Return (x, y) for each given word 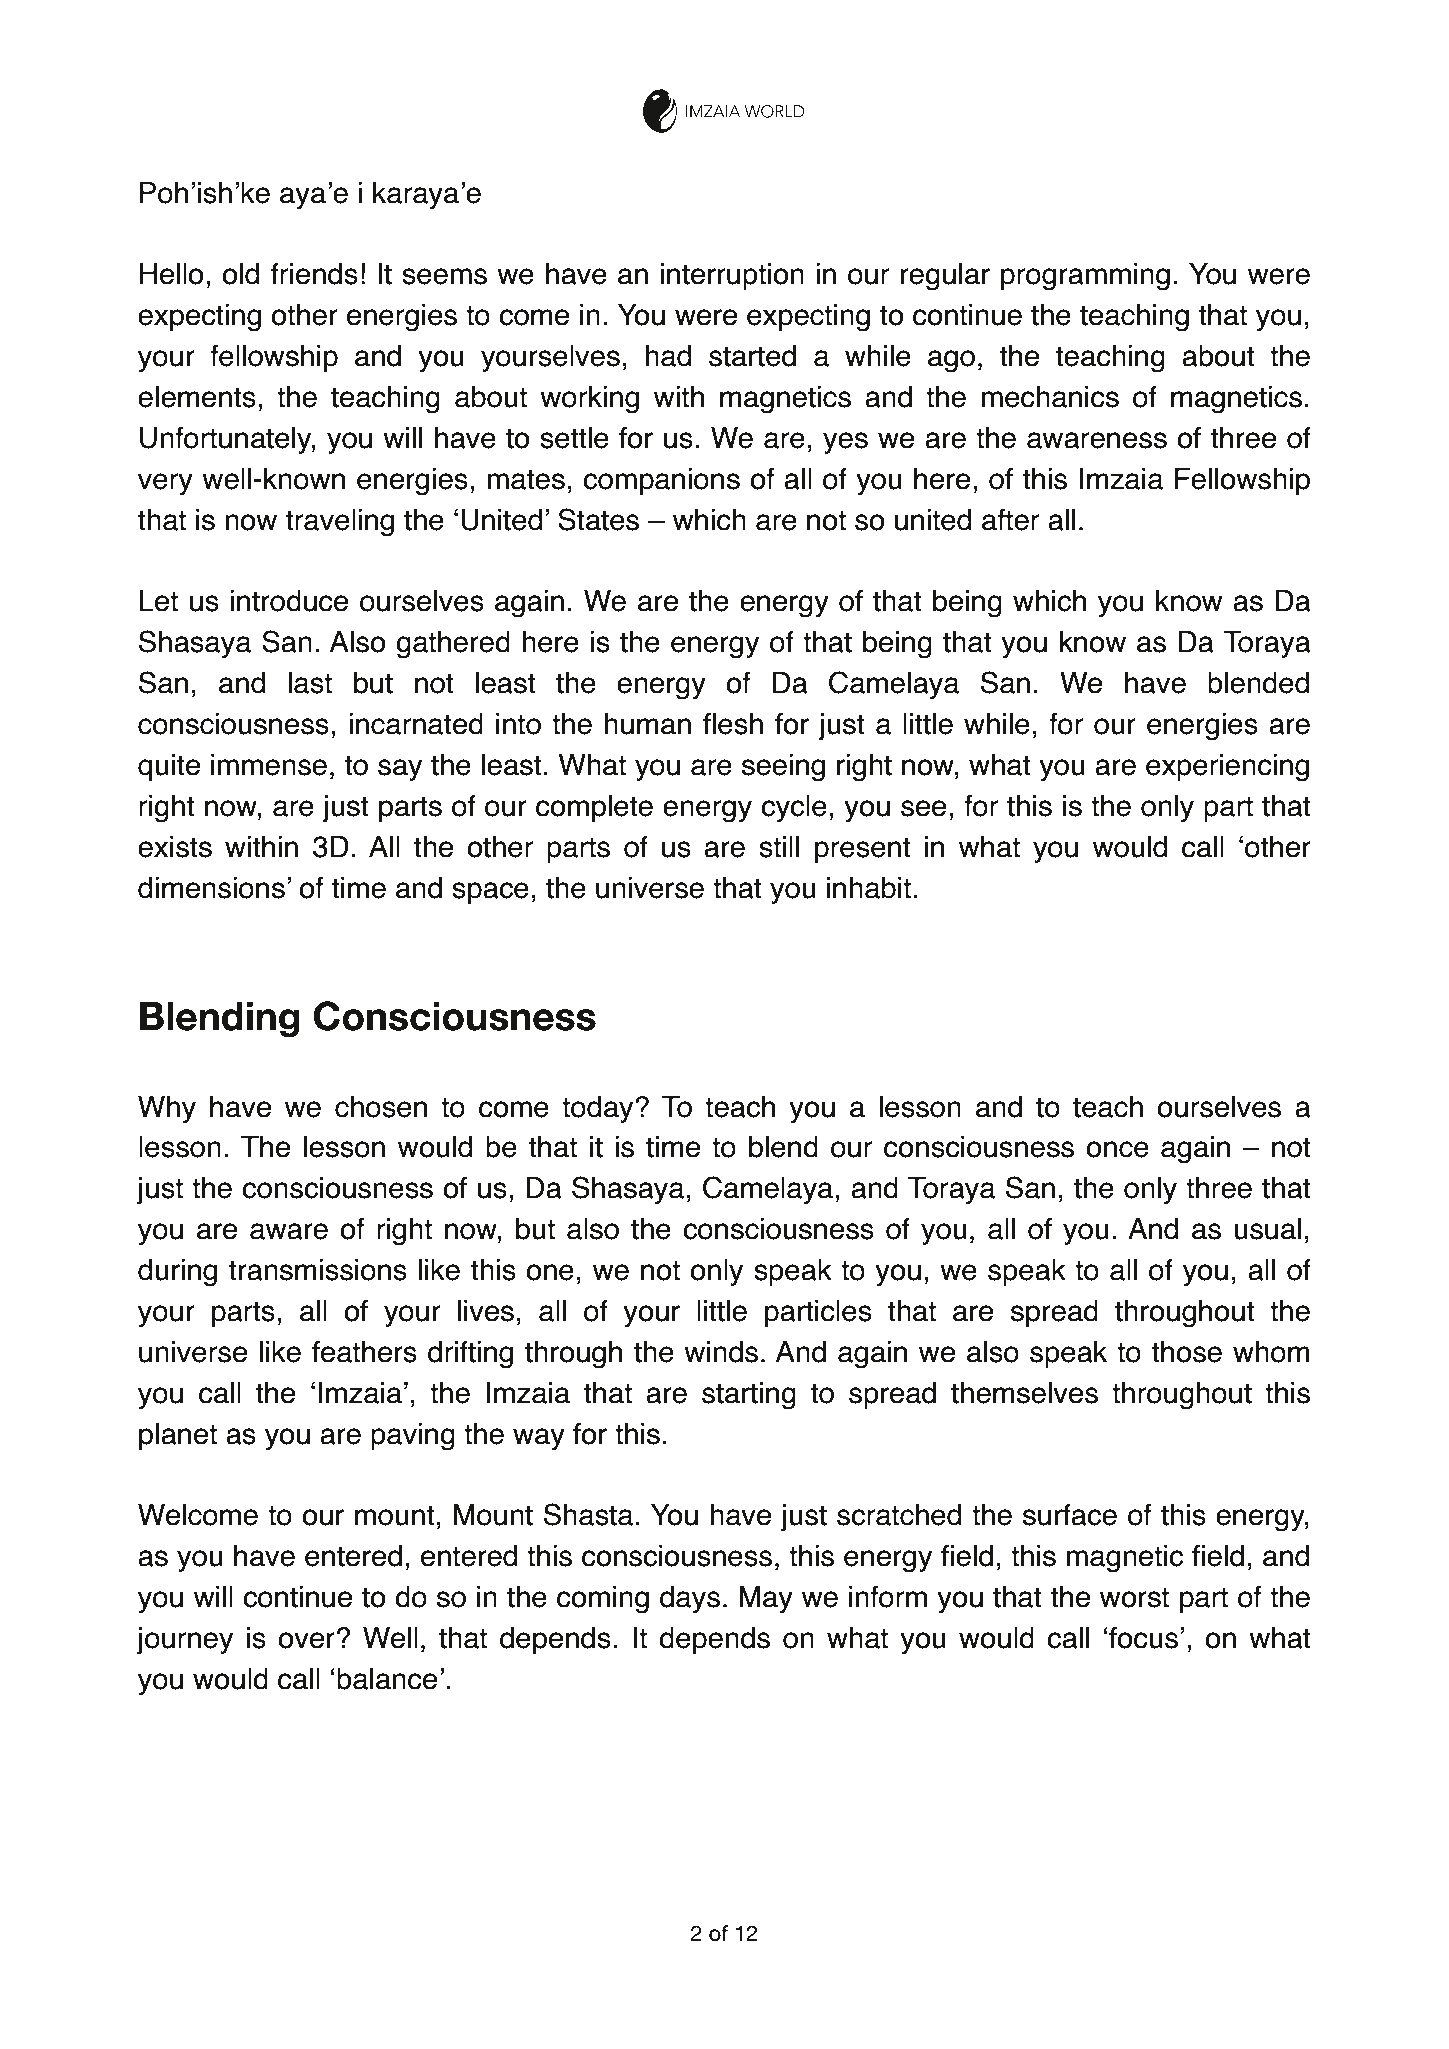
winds (721, 1352)
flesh (733, 724)
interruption (732, 276)
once (1117, 1149)
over (306, 1640)
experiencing (1227, 768)
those (1187, 1352)
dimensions (211, 888)
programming (1085, 277)
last (310, 683)
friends (314, 274)
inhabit (869, 888)
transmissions (318, 1270)
